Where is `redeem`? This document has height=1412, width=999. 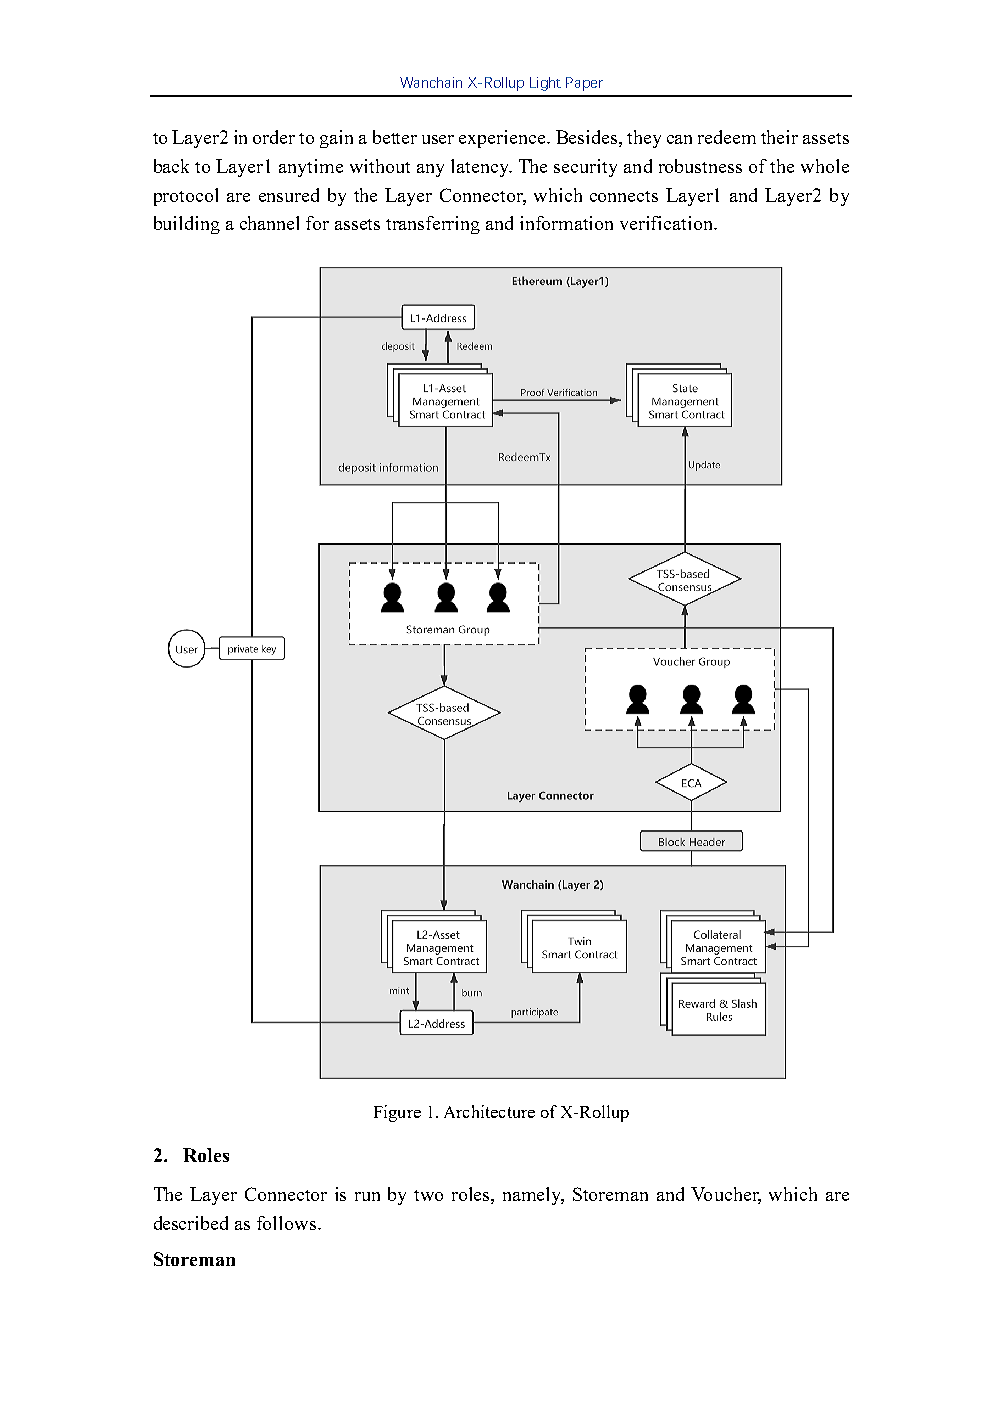
redeem is located at coordinates (727, 137).
